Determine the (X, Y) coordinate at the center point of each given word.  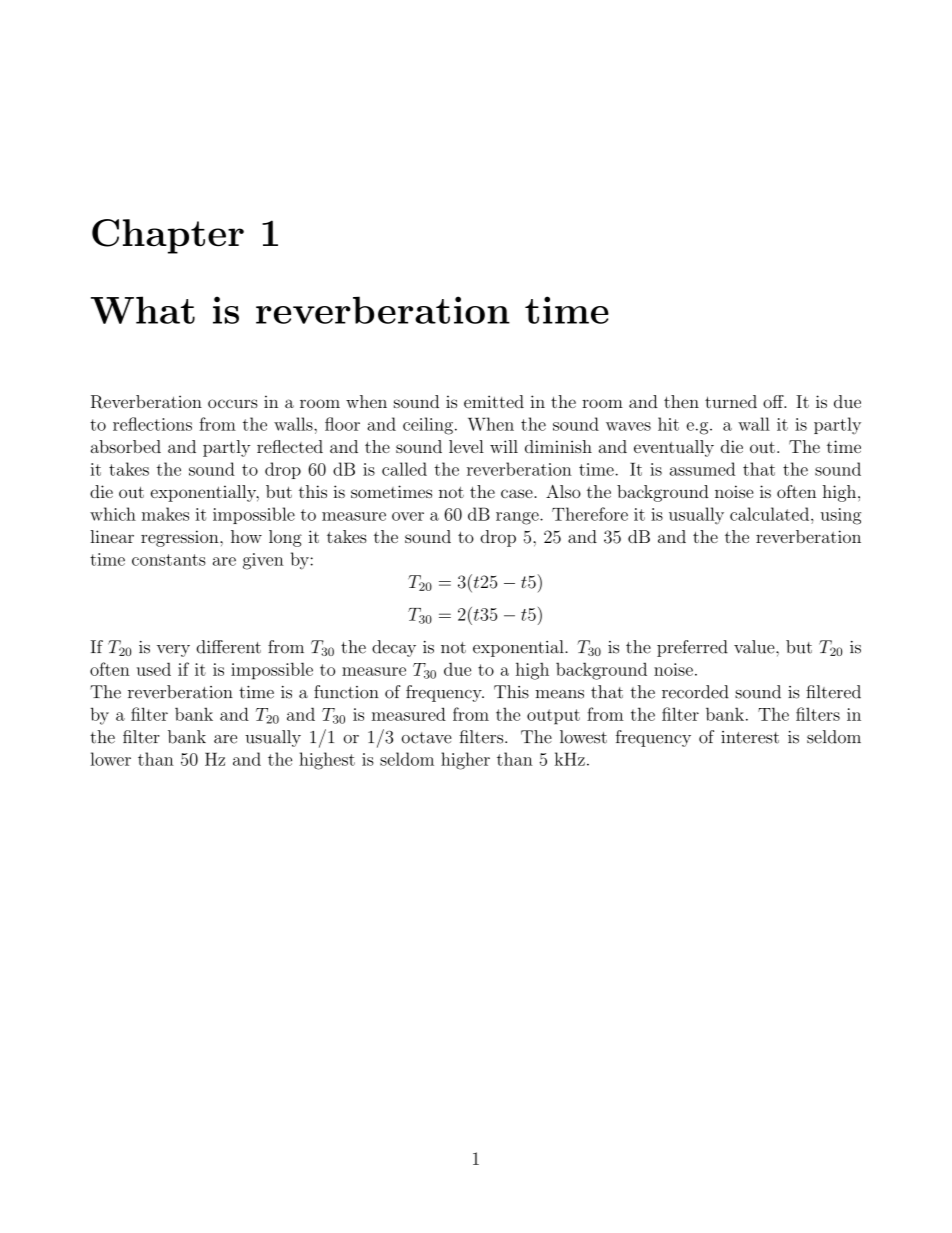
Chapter (168, 236)
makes (165, 514)
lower (111, 759)
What (143, 310)
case (518, 493)
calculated (769, 514)
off (774, 401)
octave (427, 738)
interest (750, 737)
